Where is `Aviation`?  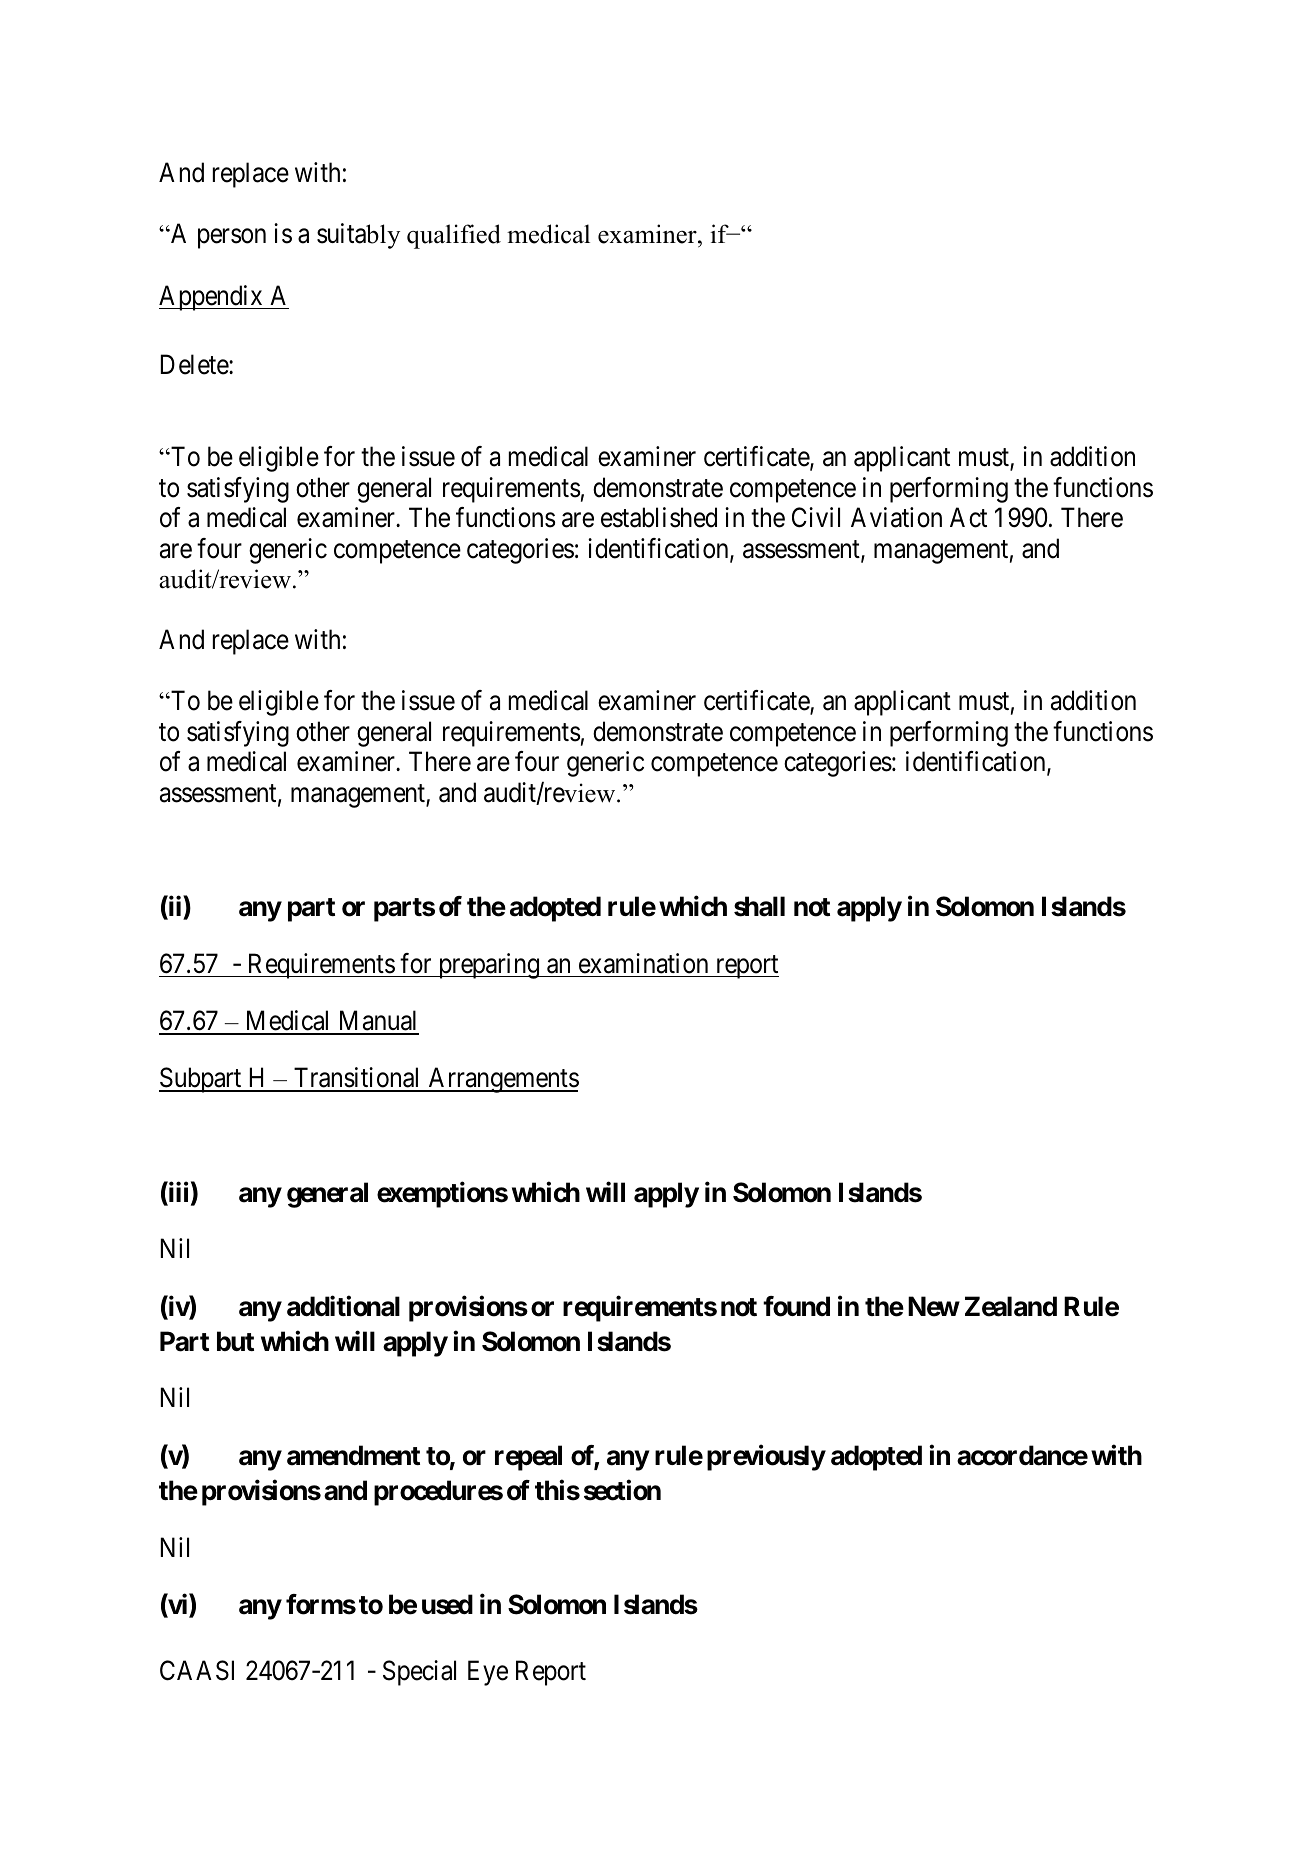
Aviation is located at coordinates (896, 517).
